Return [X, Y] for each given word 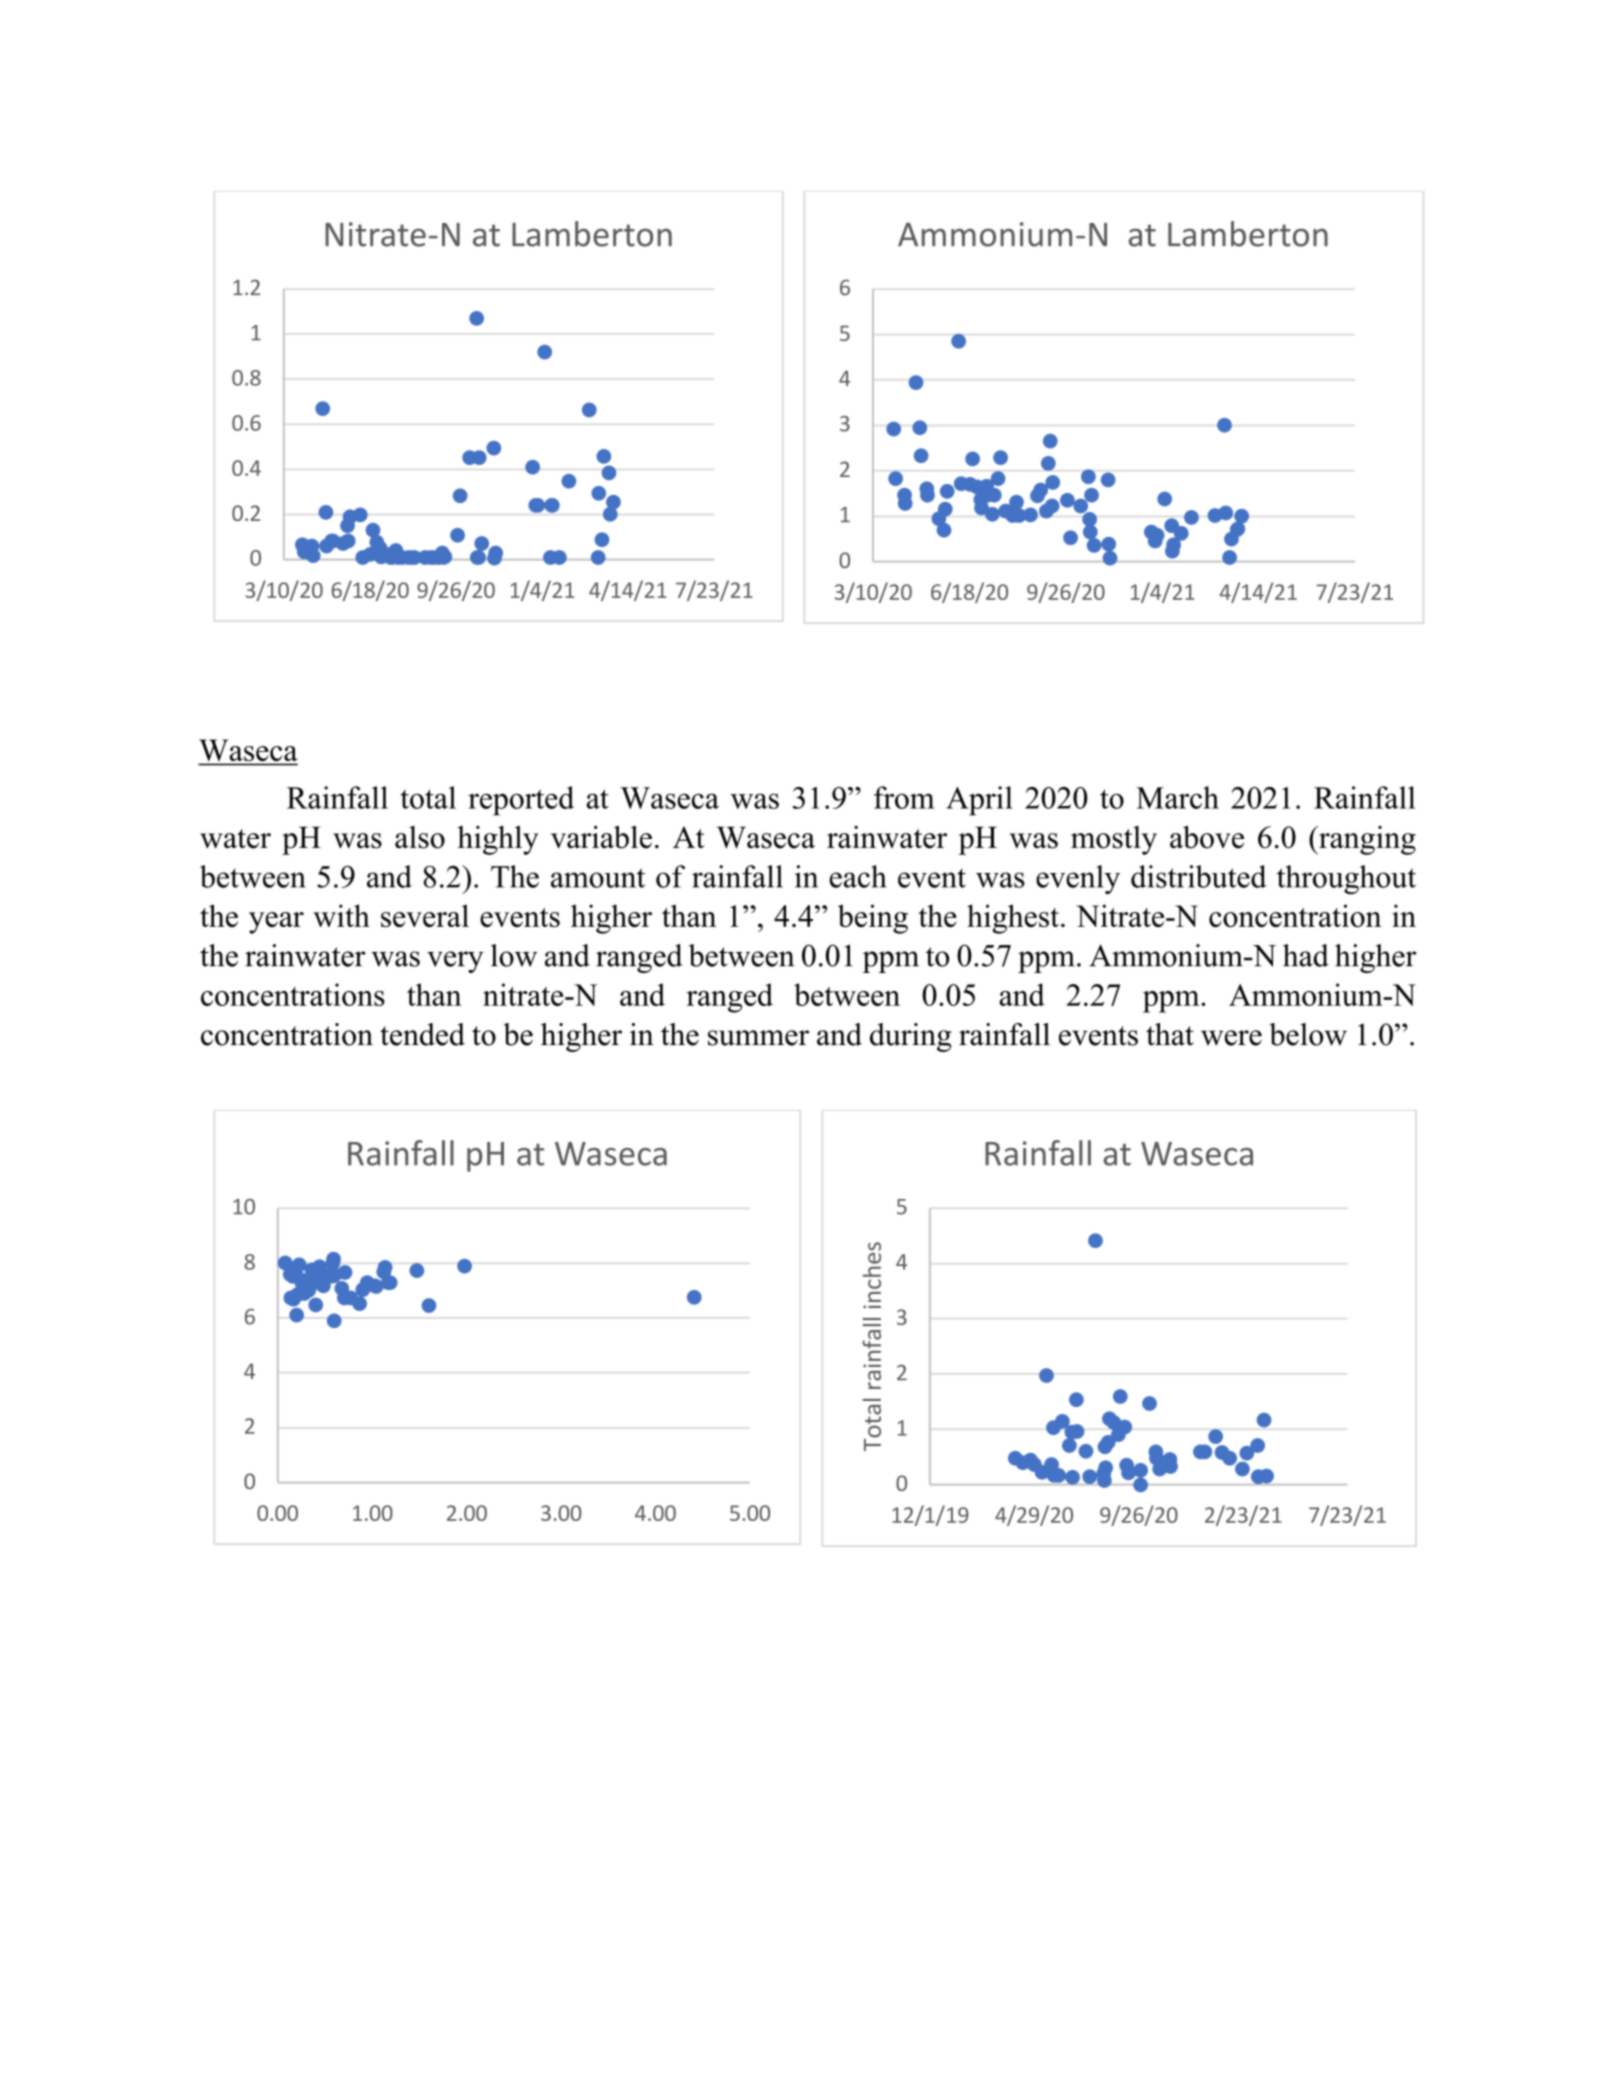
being [873, 919]
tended [422, 1034]
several [425, 915]
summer [758, 1038]
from [904, 797]
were [1231, 1038]
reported [521, 801]
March [1177, 797]
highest [1013, 919]
